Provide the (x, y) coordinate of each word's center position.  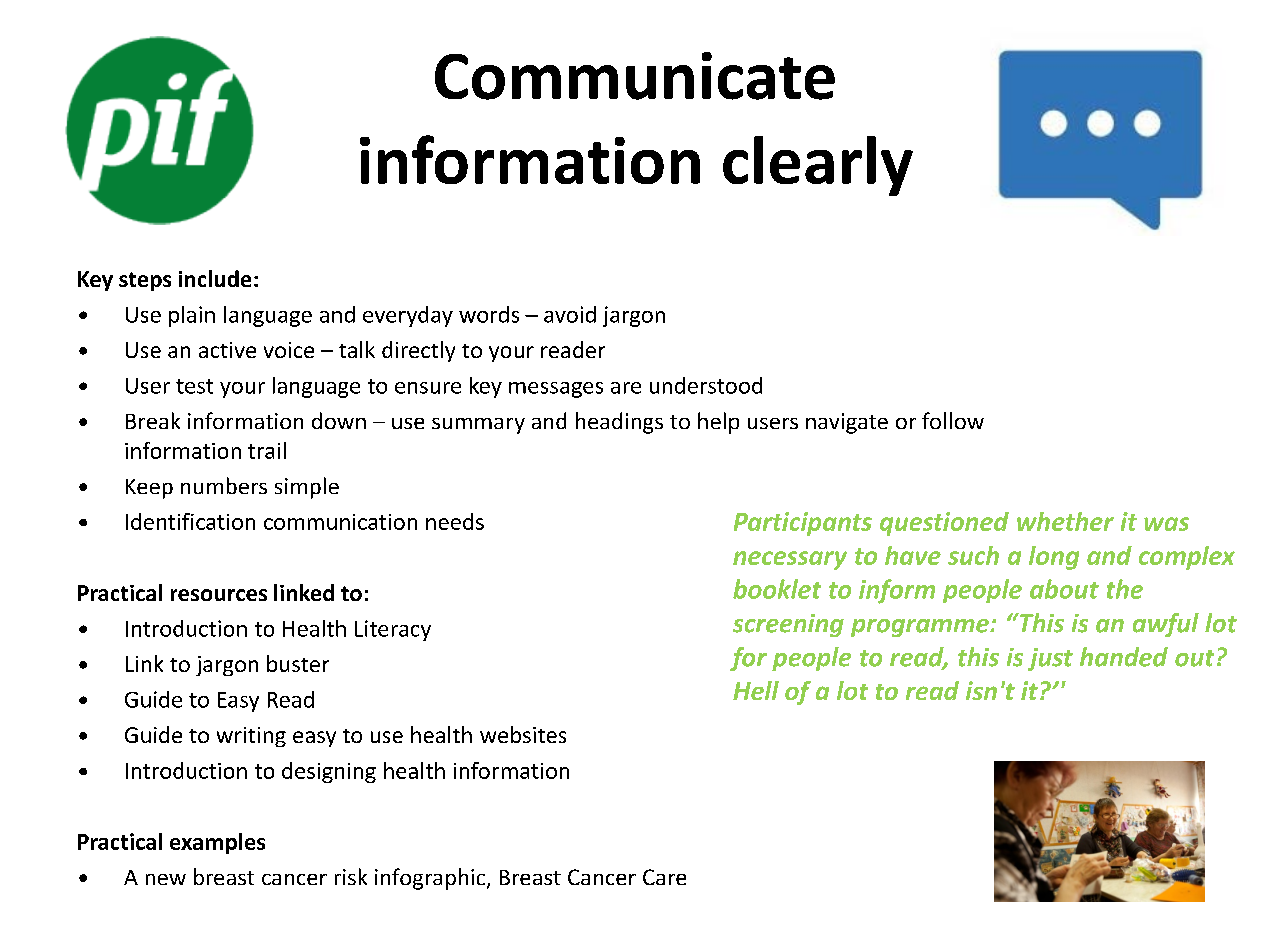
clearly (818, 166)
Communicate (635, 76)
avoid (570, 314)
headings (619, 423)
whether (1065, 521)
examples (217, 843)
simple (307, 488)
